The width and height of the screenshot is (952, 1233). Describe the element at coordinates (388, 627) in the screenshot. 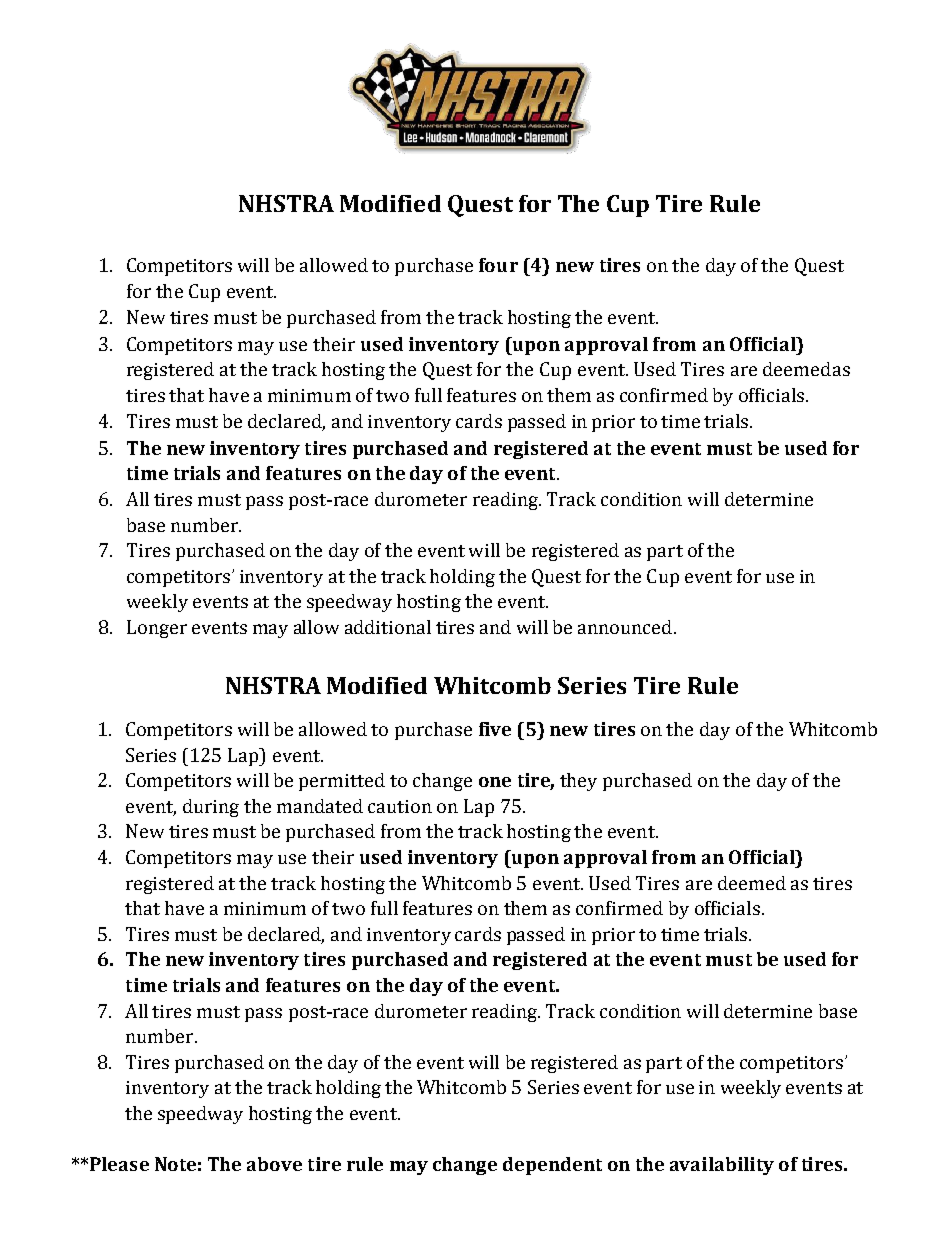

I see `additional` at that location.
